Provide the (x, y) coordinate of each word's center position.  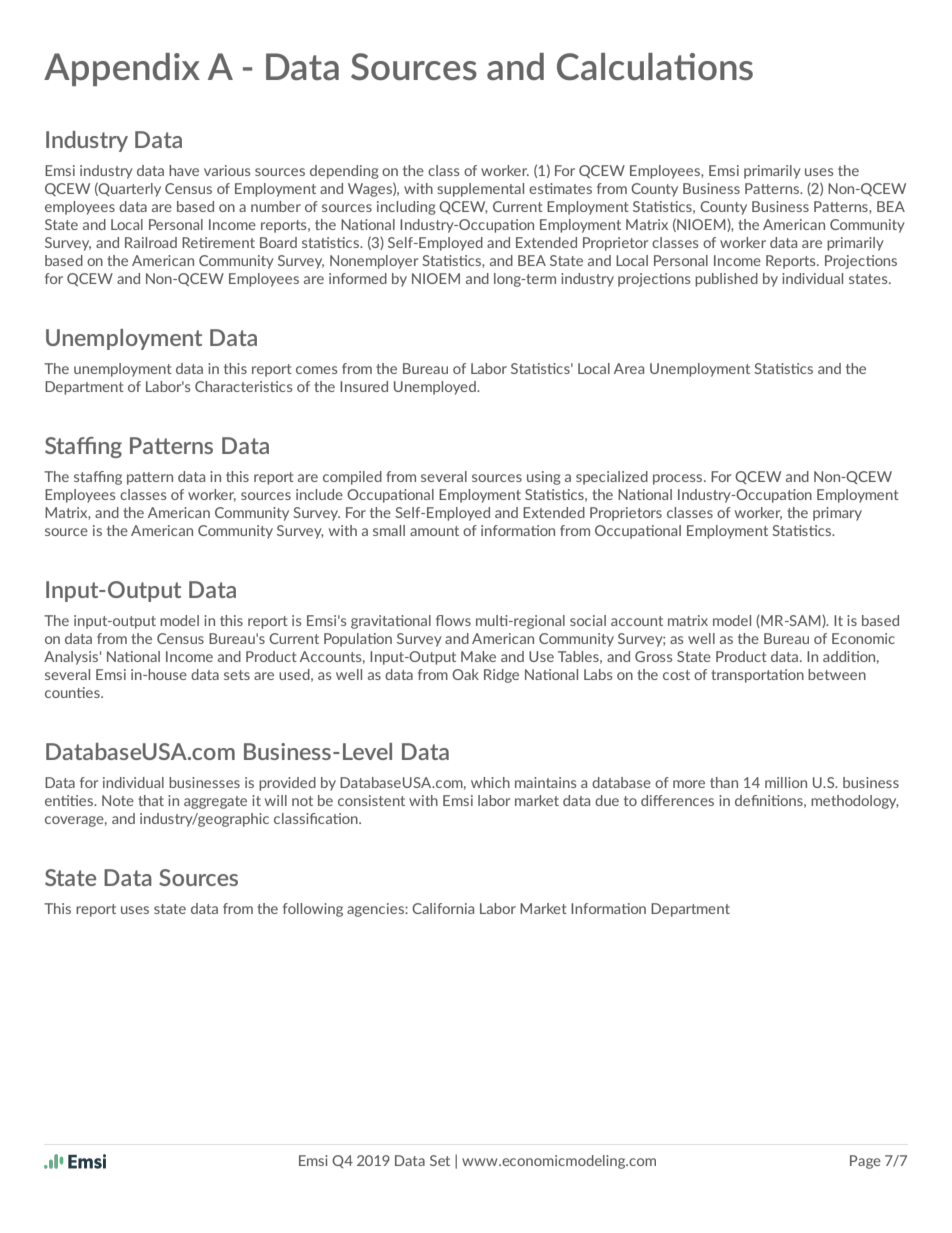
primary (837, 514)
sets (237, 675)
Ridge (501, 676)
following (313, 910)
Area (629, 368)
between (837, 674)
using (544, 478)
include (319, 494)
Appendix (122, 69)
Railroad (151, 242)
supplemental (480, 190)
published (726, 280)
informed (358, 278)
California (443, 908)
